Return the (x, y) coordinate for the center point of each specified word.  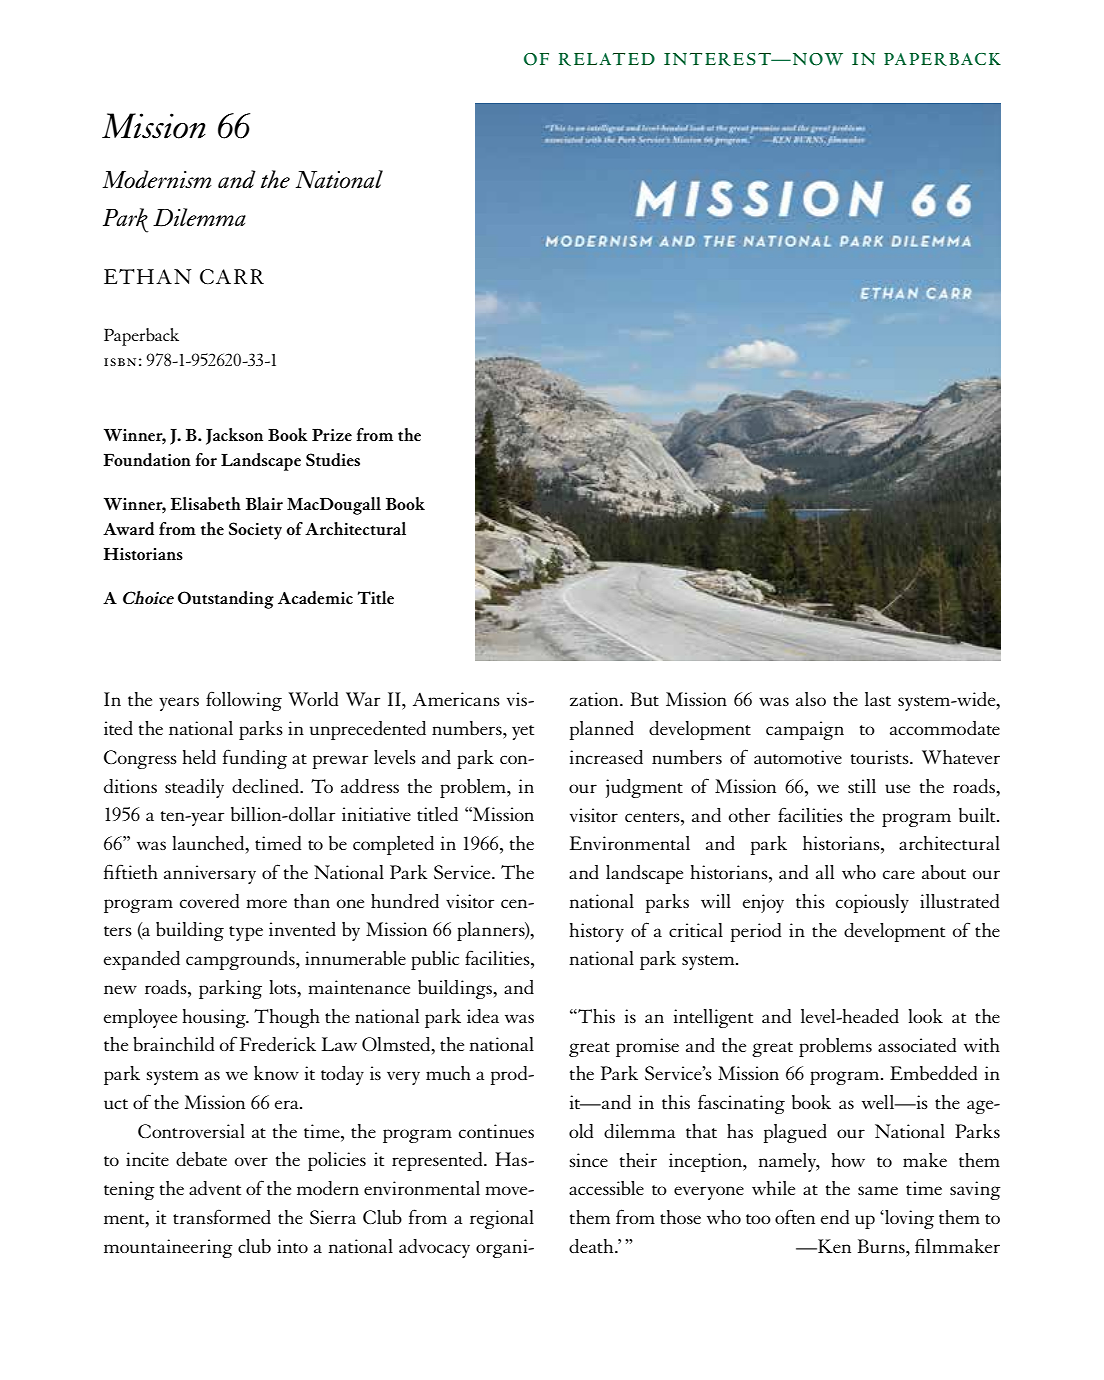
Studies (333, 459)
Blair (264, 503)
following (244, 701)
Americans (456, 699)
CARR (232, 276)
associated (917, 1045)
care (899, 874)
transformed (222, 1216)
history (597, 932)
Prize (332, 435)
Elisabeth (206, 503)
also (811, 699)
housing (215, 1018)
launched (210, 844)
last (878, 699)
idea (483, 1016)
